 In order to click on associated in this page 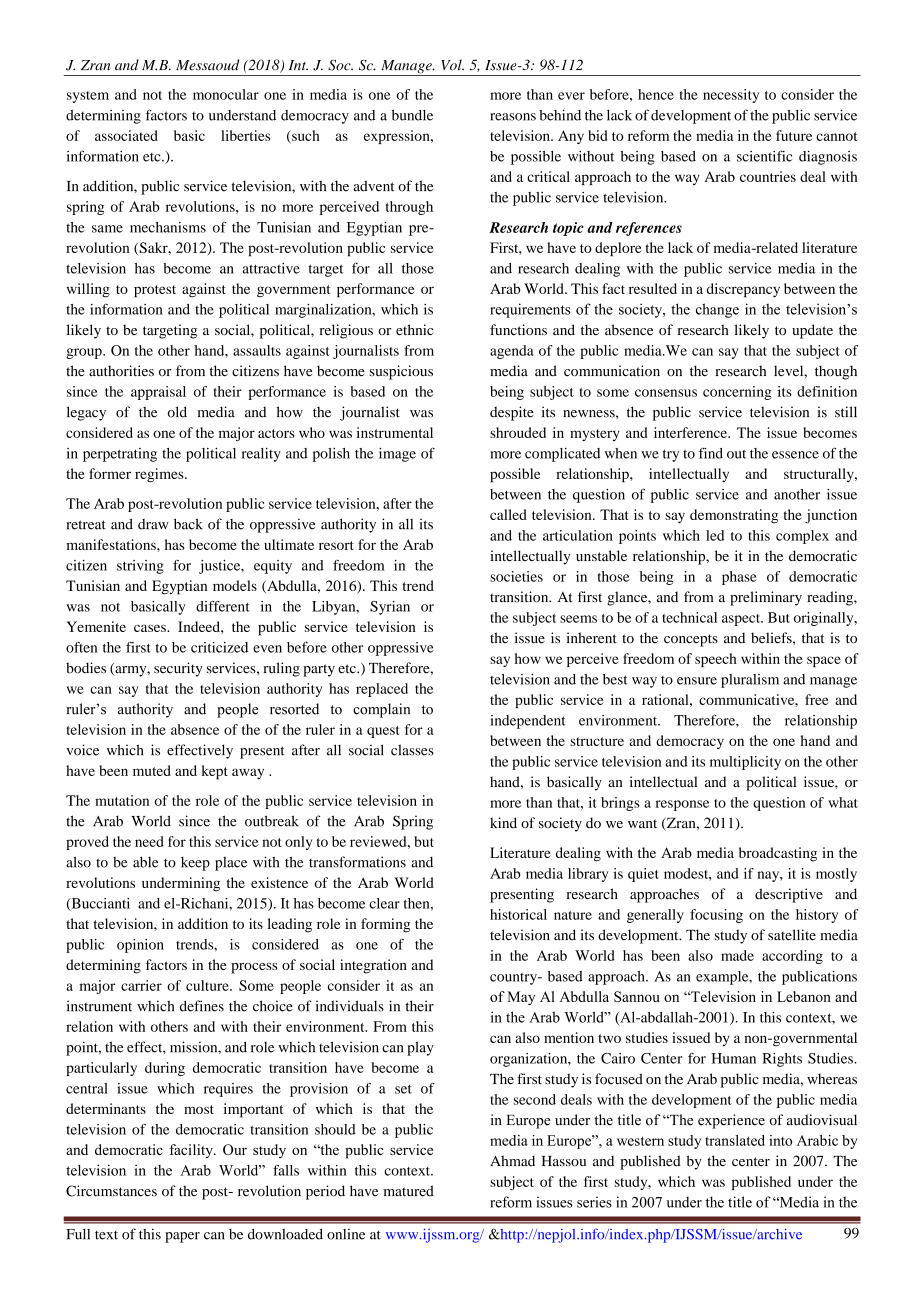, I will do `click(126, 135)`.
